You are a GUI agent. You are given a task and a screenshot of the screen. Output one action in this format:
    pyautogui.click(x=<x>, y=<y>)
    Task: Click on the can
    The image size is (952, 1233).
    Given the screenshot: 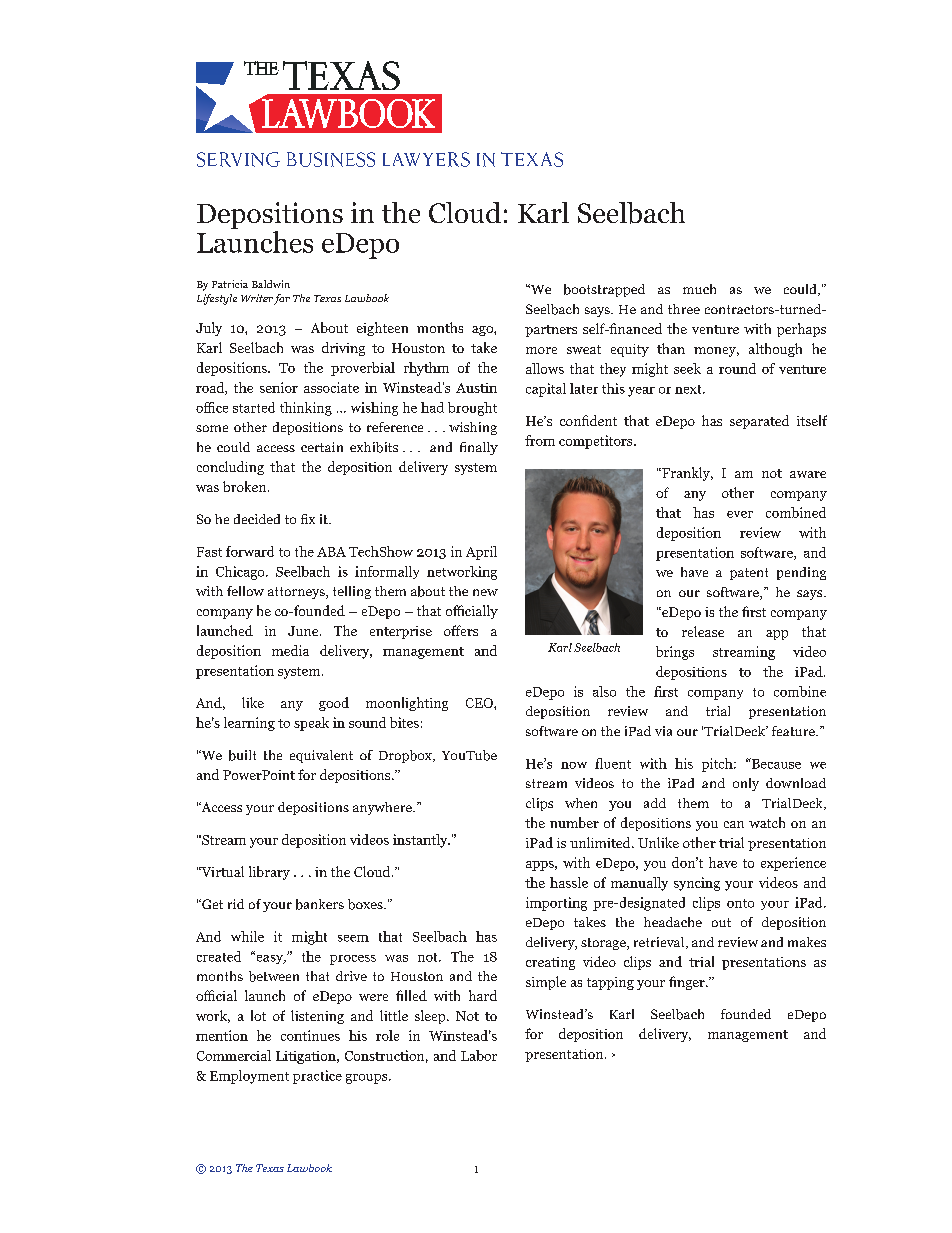 What is the action you would take?
    pyautogui.click(x=734, y=824)
